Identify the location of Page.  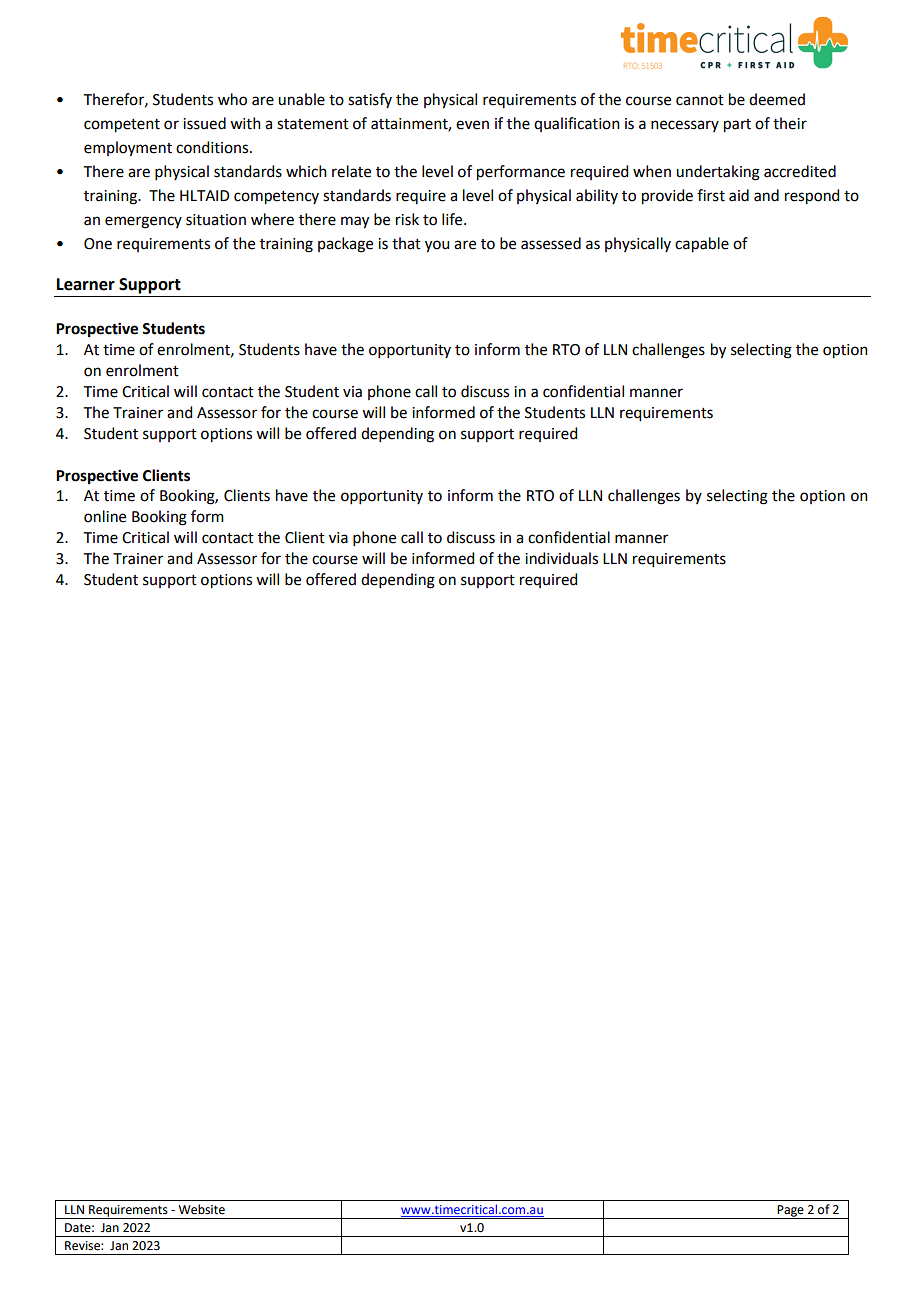
(791, 1212).
